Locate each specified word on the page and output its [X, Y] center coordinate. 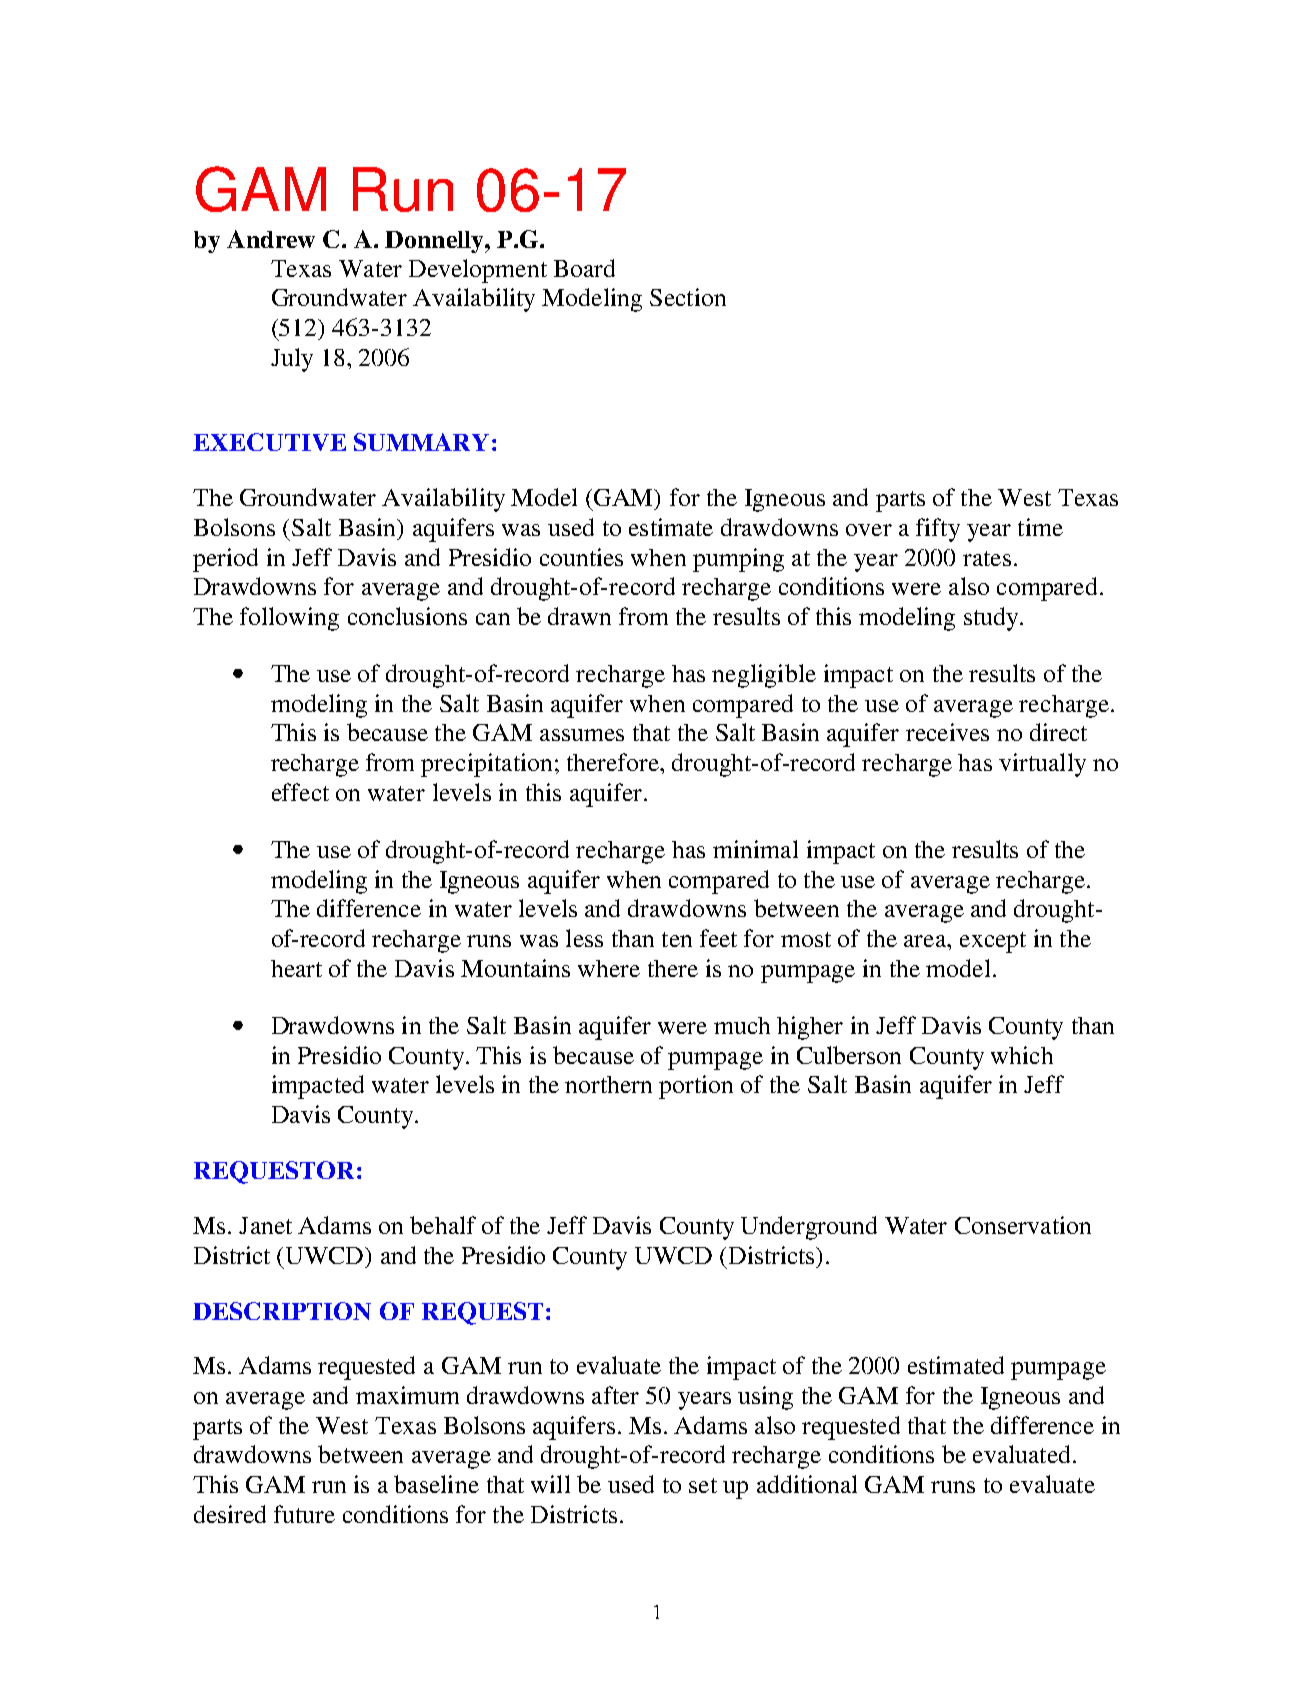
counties [581, 557]
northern [608, 1084]
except [993, 942]
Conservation [1023, 1225]
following [289, 619]
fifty [938, 530]
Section [688, 297]
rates [987, 558]
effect [300, 792]
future [304, 1514]
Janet [265, 1225]
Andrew [271, 239]
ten [677, 939]
